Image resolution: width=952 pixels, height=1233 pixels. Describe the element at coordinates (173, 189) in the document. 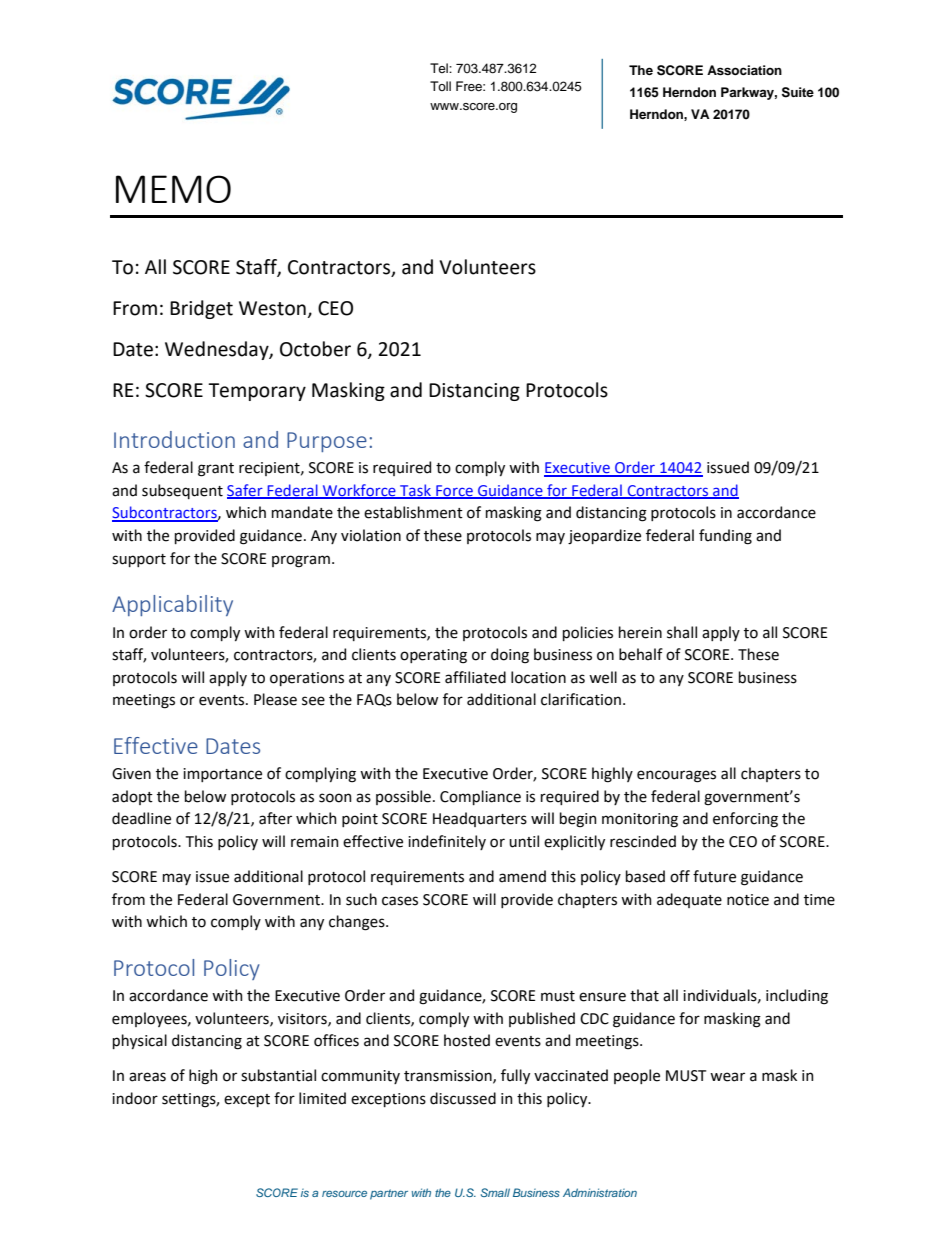

I see `MEMO` at that location.
